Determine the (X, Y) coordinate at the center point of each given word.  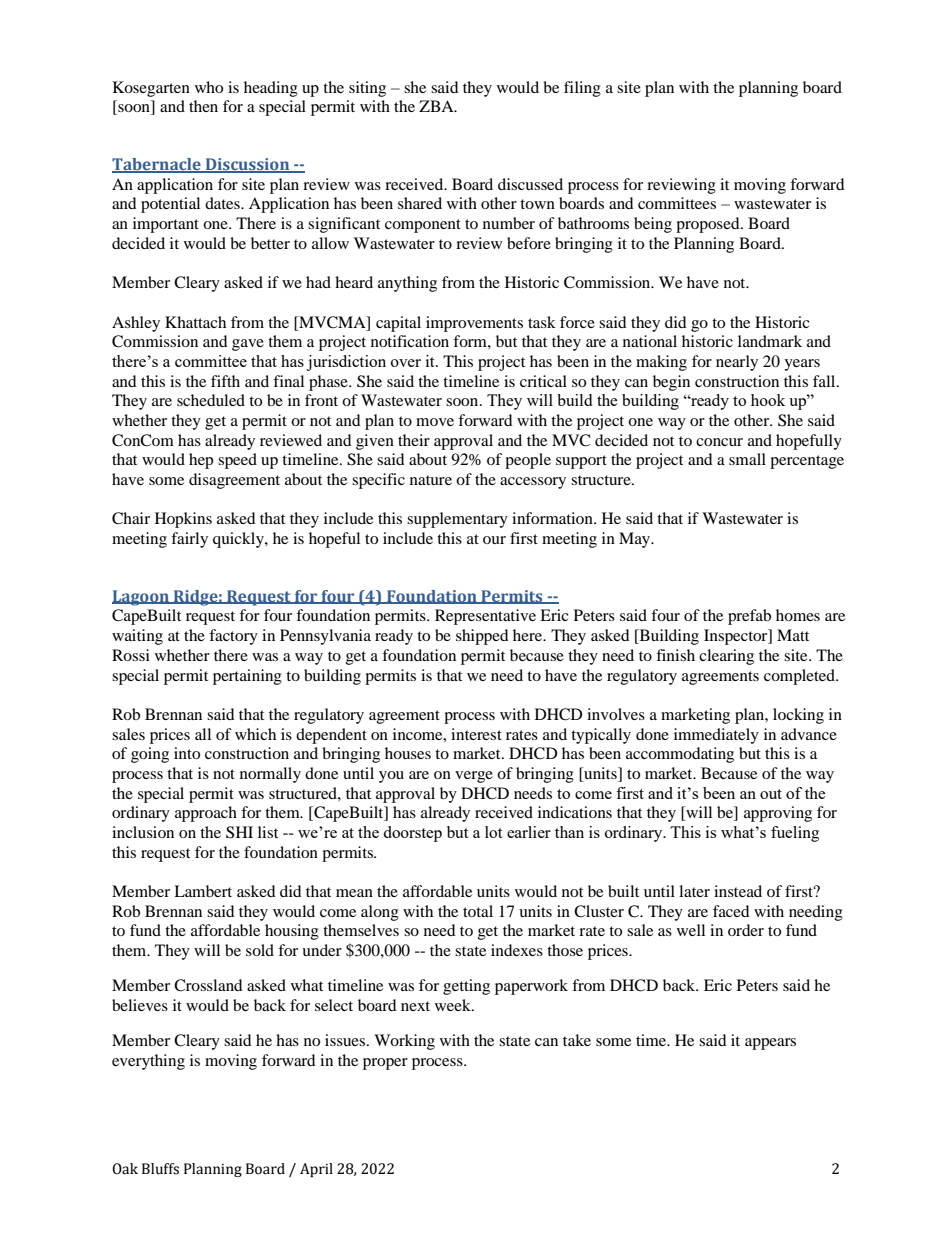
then (203, 106)
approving (778, 814)
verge (474, 777)
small (747, 459)
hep (201, 461)
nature (431, 480)
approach (206, 814)
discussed (530, 184)
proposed (709, 225)
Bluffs (160, 1169)
